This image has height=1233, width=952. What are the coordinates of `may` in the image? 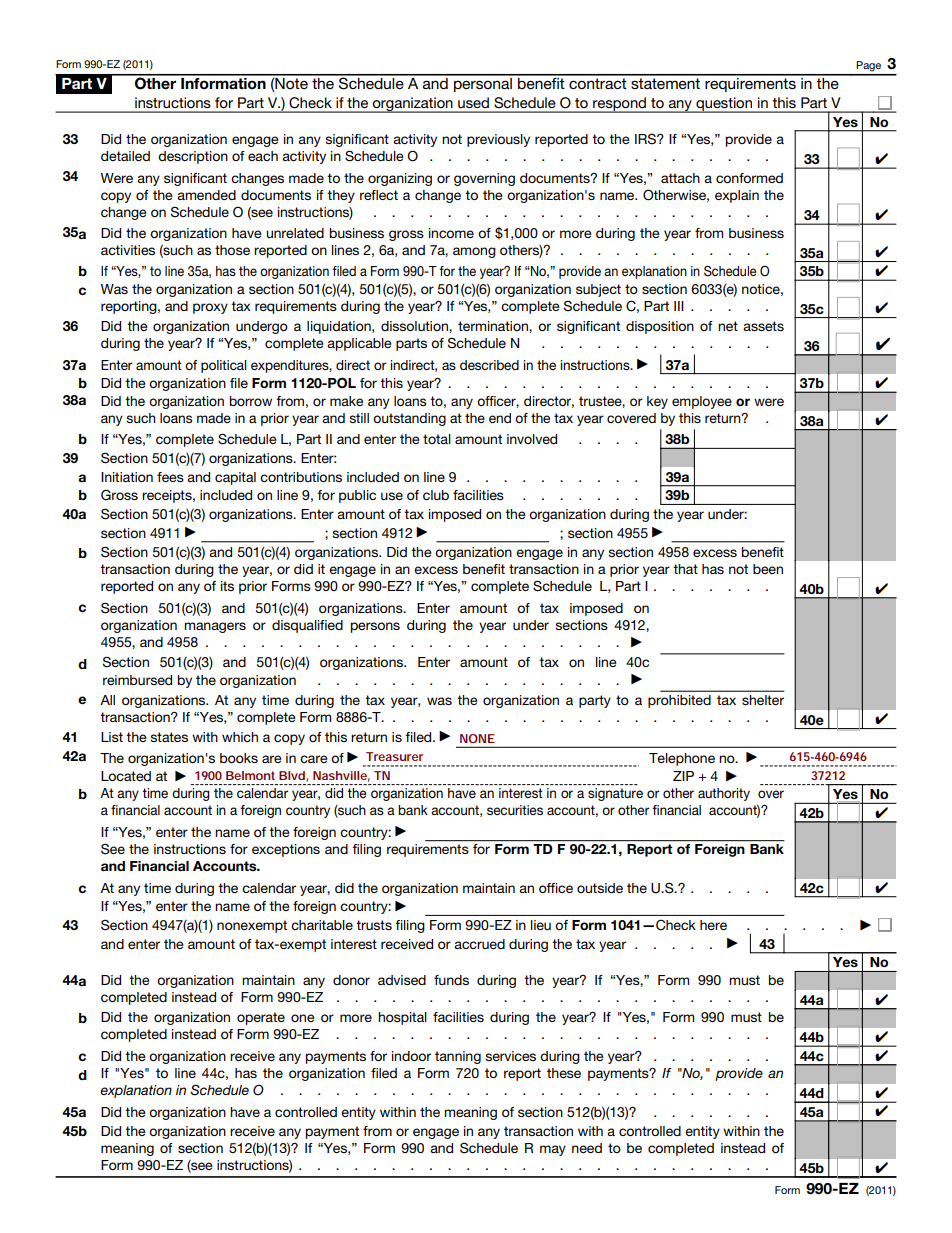 It's located at (553, 1150).
